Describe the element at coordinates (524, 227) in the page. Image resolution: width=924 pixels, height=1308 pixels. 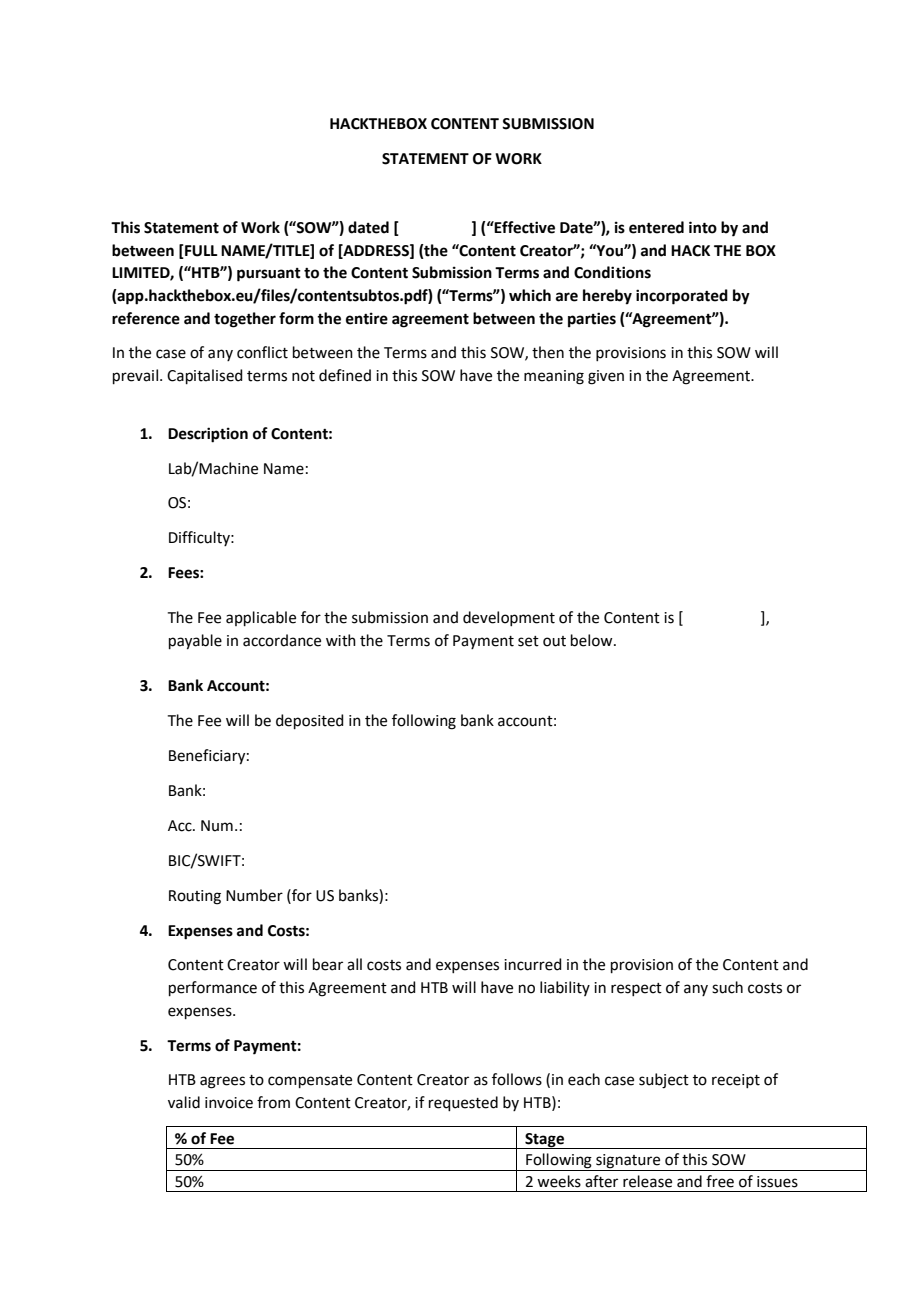
I see `Effective` at that location.
